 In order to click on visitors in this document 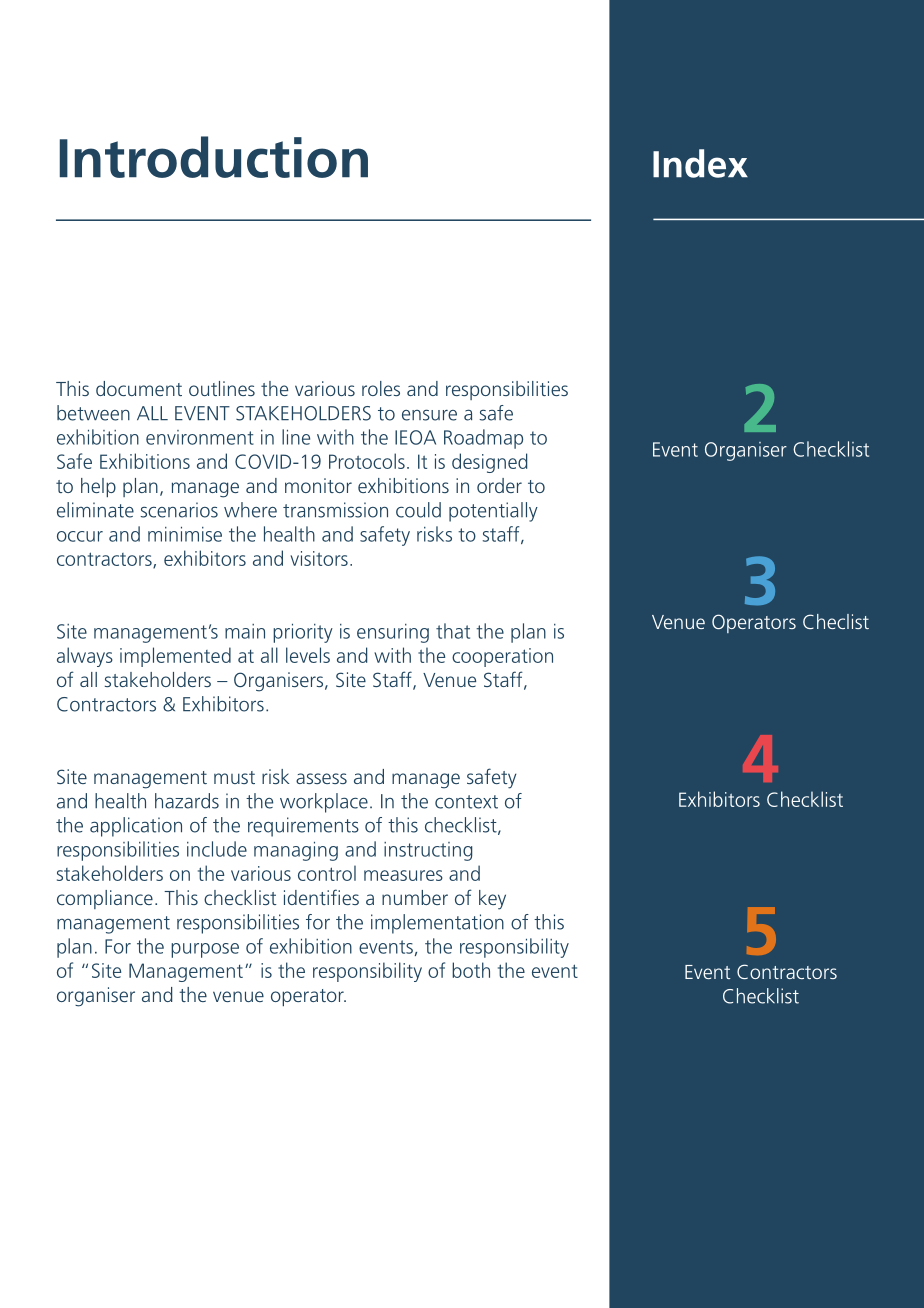, I will do `click(319, 558)`.
